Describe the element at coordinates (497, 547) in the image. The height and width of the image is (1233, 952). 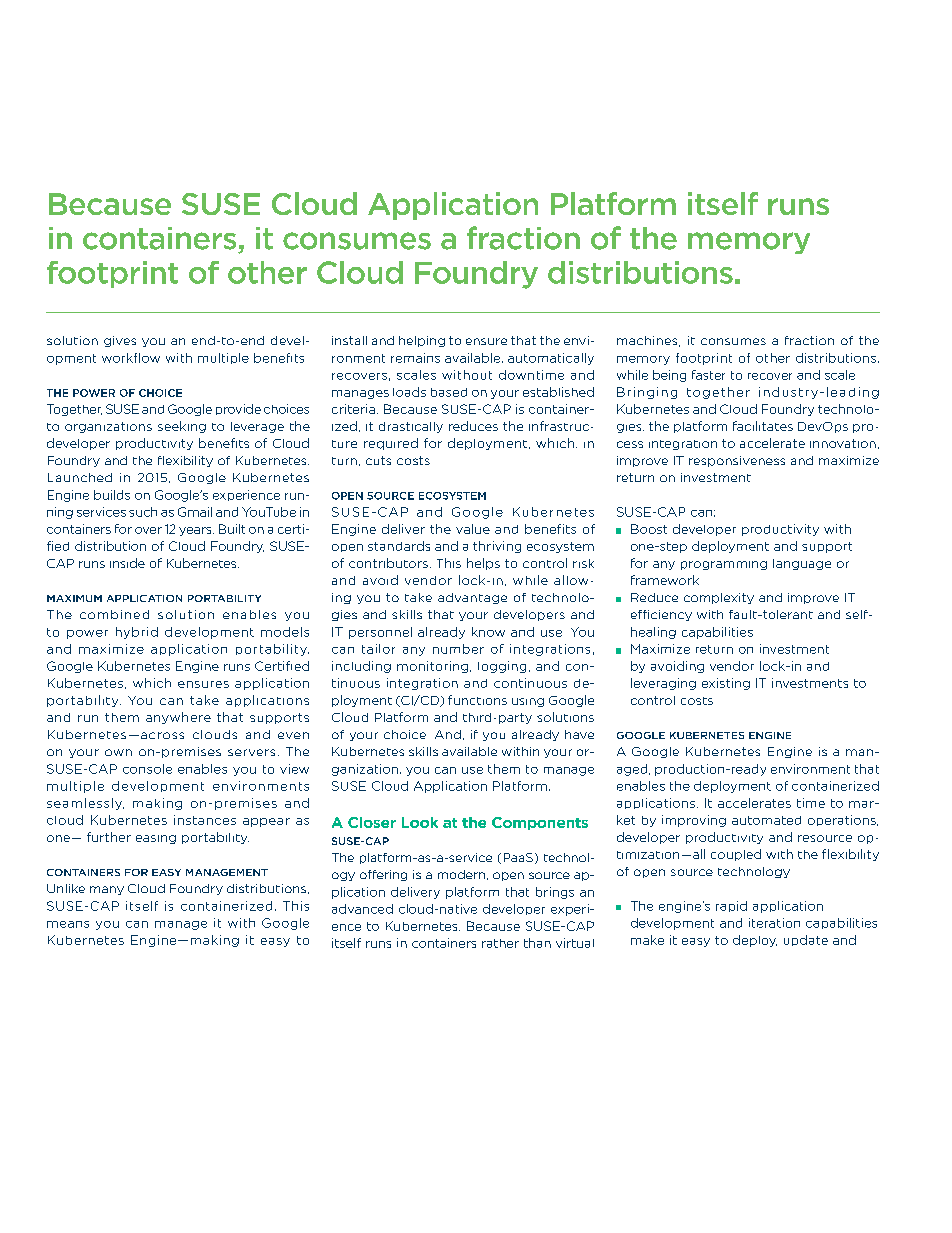
I see `thriving` at that location.
